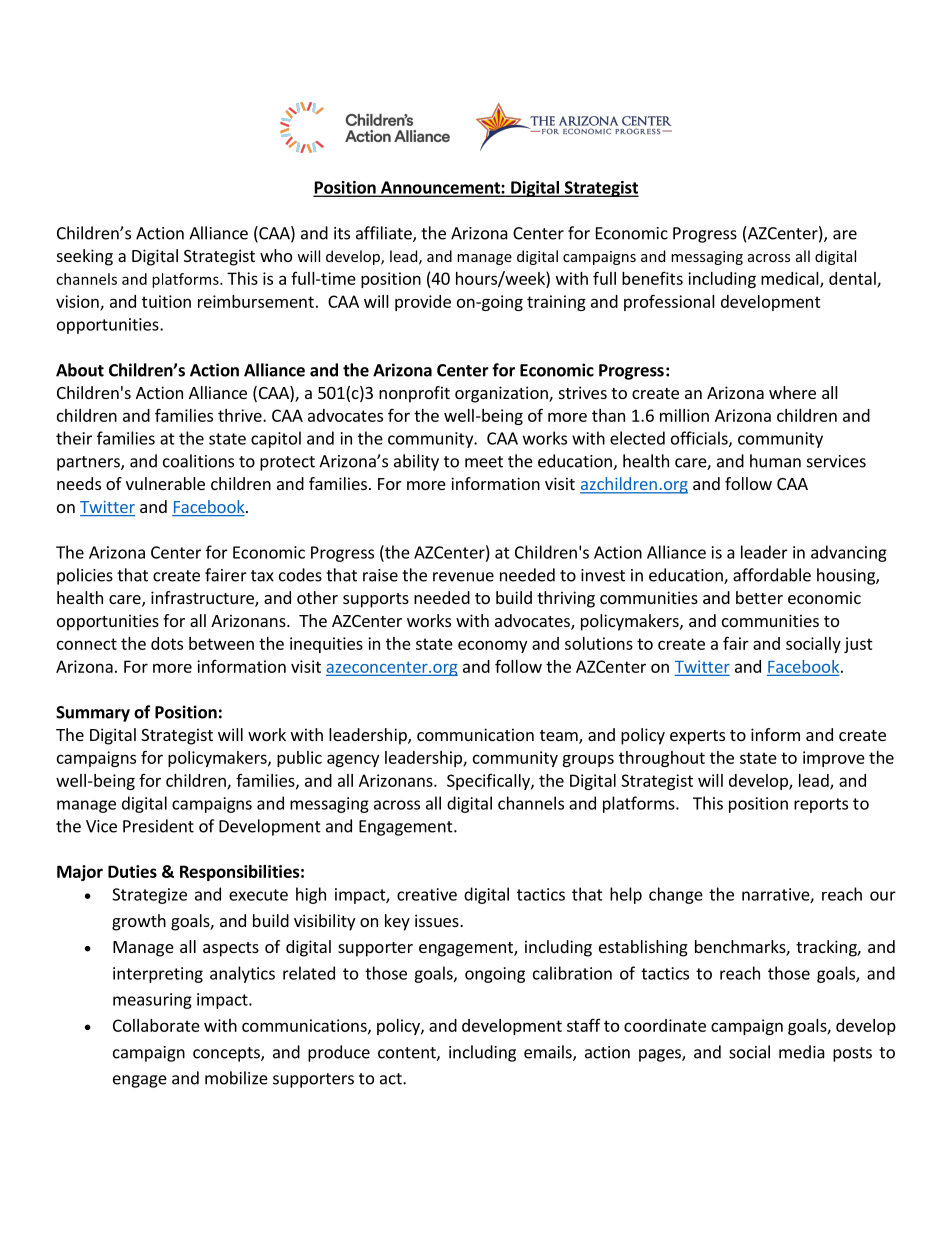 The height and width of the screenshot is (1233, 952). I want to click on Collaborate, so click(156, 1025).
